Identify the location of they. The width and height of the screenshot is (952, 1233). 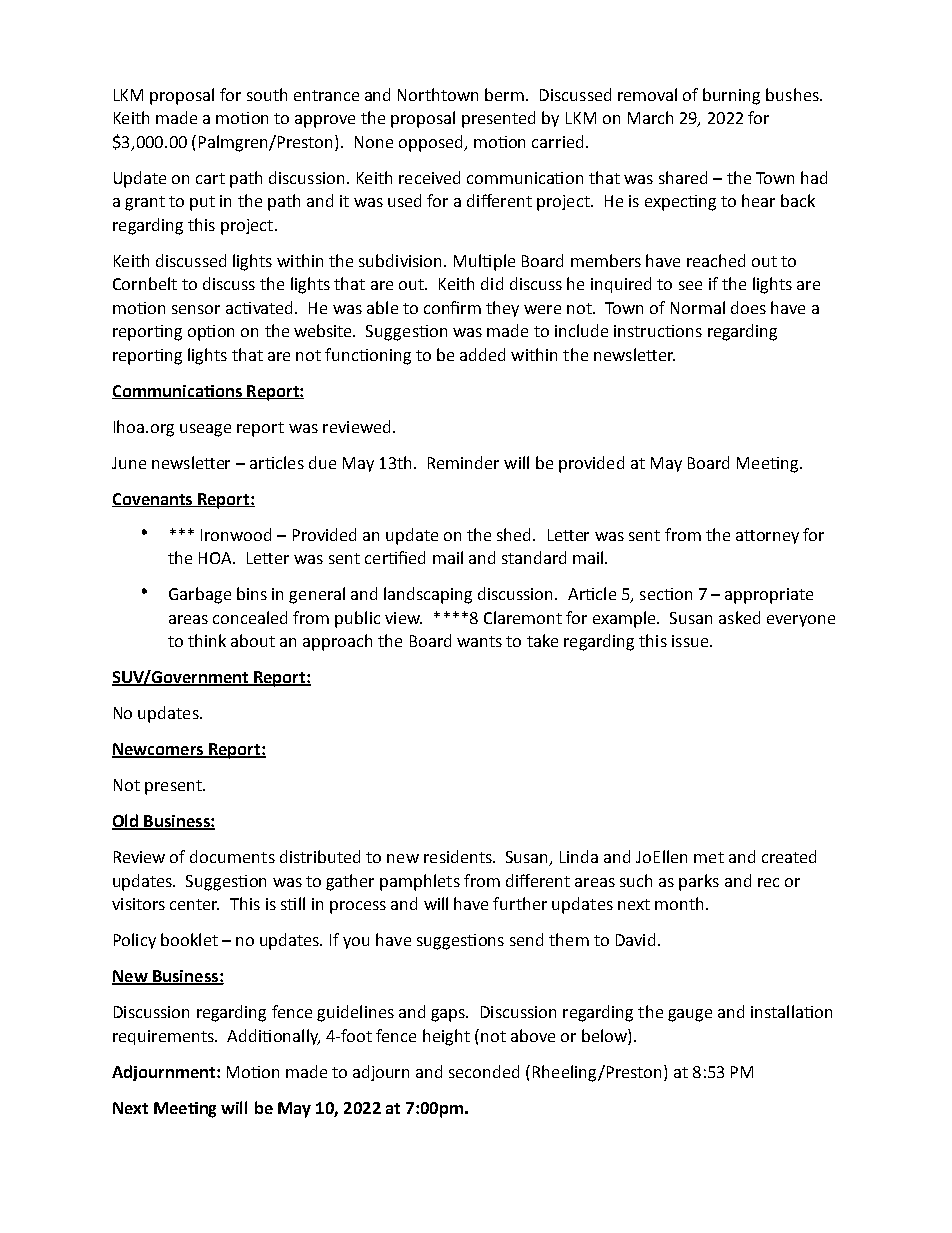
(502, 309).
